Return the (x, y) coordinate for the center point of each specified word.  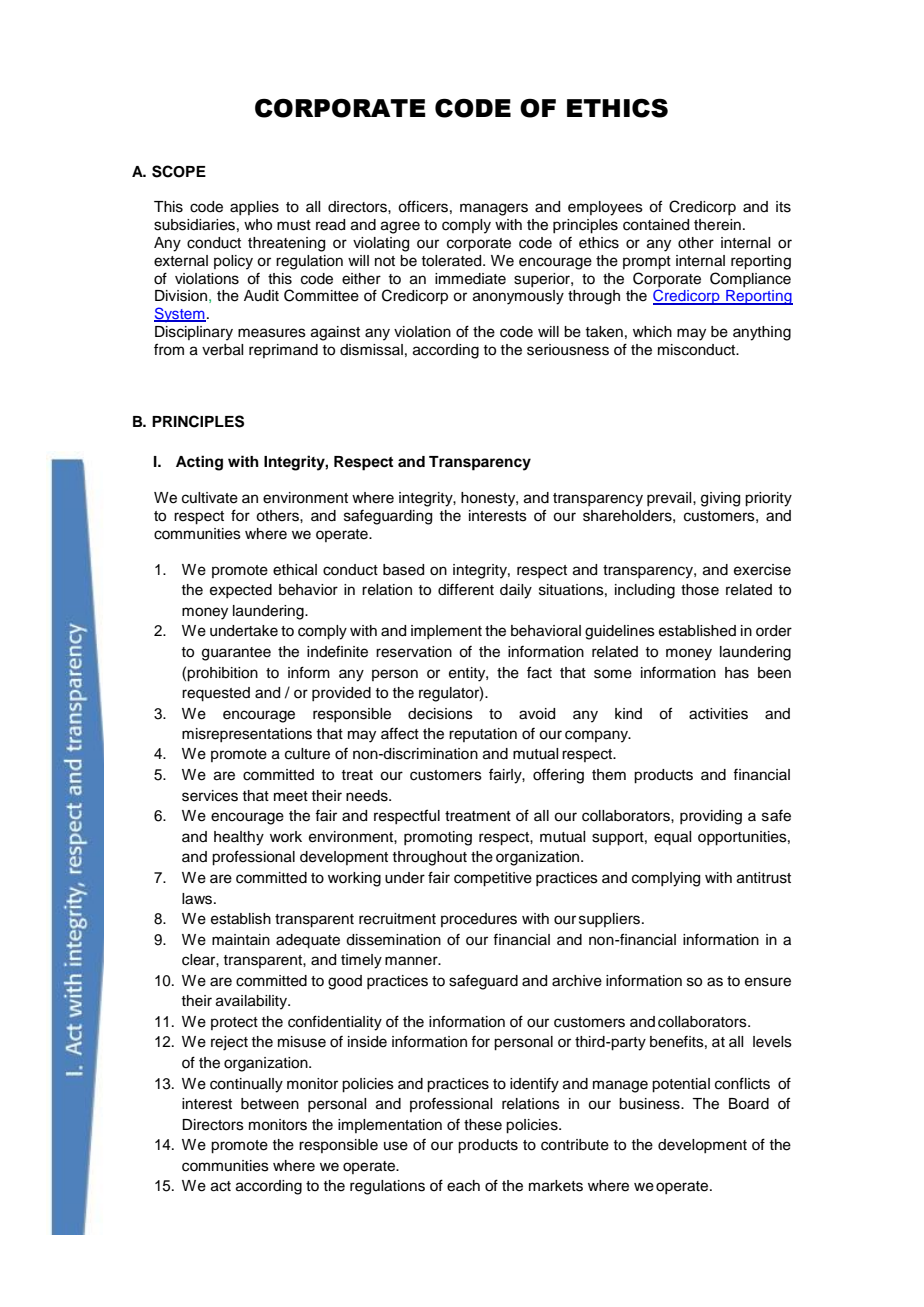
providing (711, 817)
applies (254, 208)
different (466, 589)
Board (749, 1104)
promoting (438, 838)
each (463, 1186)
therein (717, 225)
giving (720, 499)
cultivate (210, 498)
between (270, 1104)
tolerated (452, 261)
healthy (239, 838)
